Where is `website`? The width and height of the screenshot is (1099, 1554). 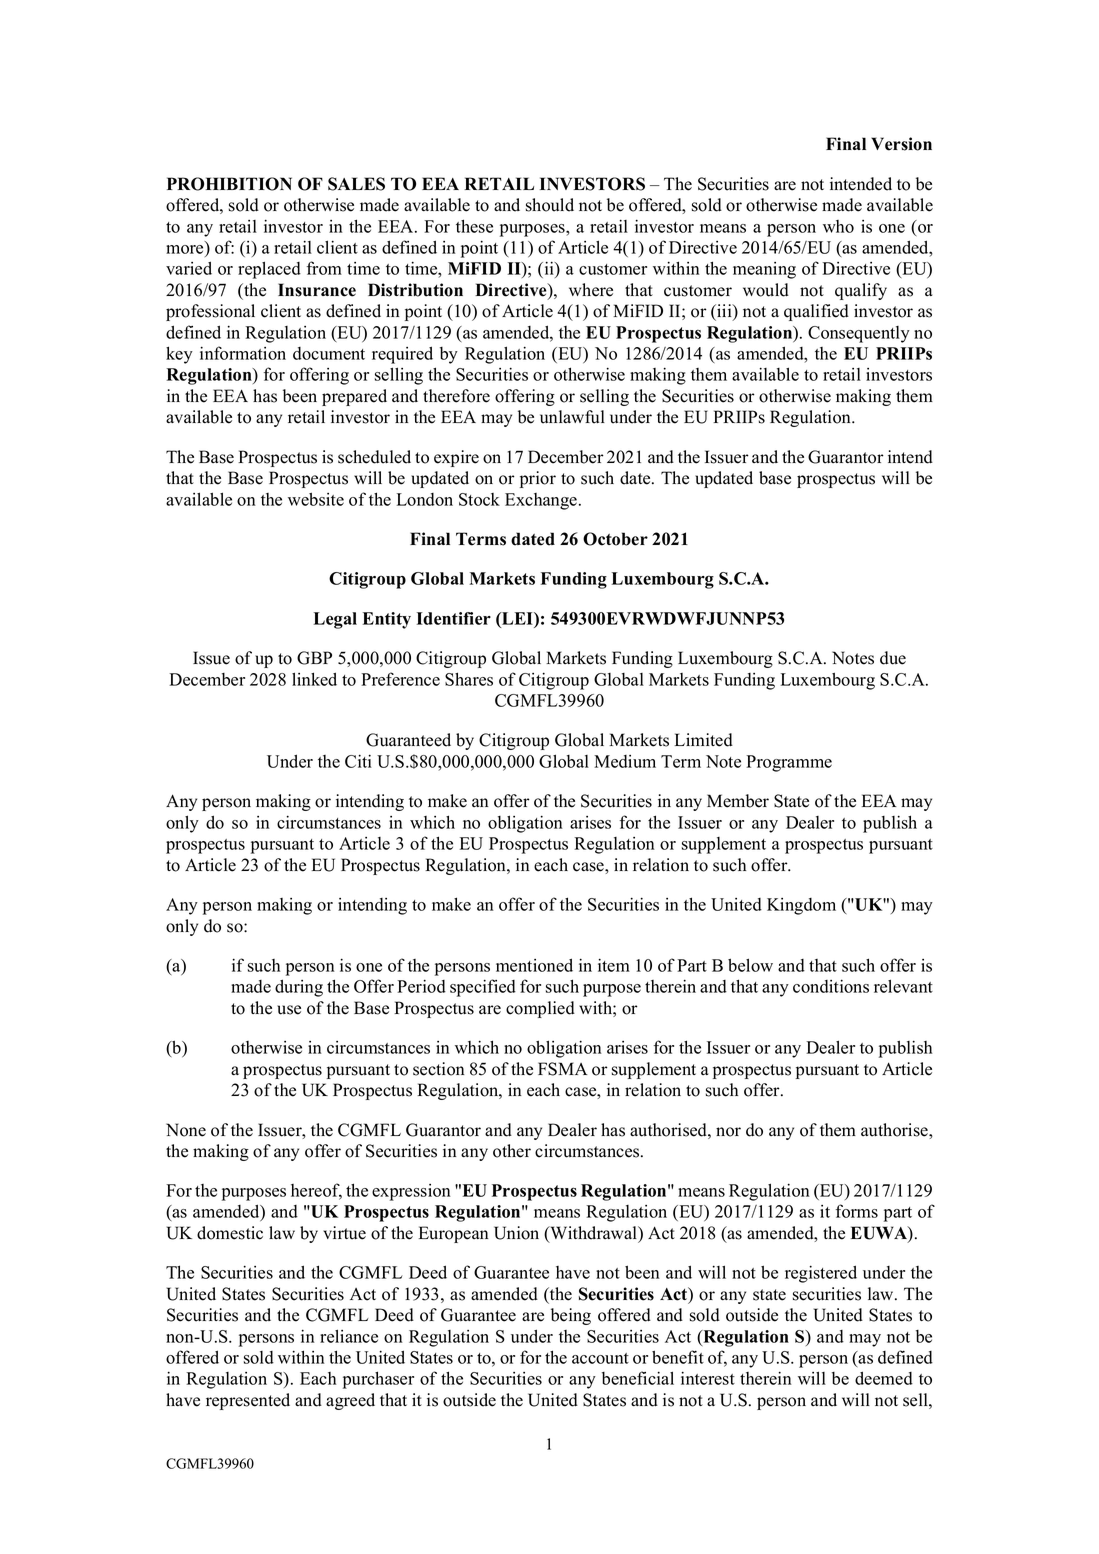 website is located at coordinates (316, 499).
